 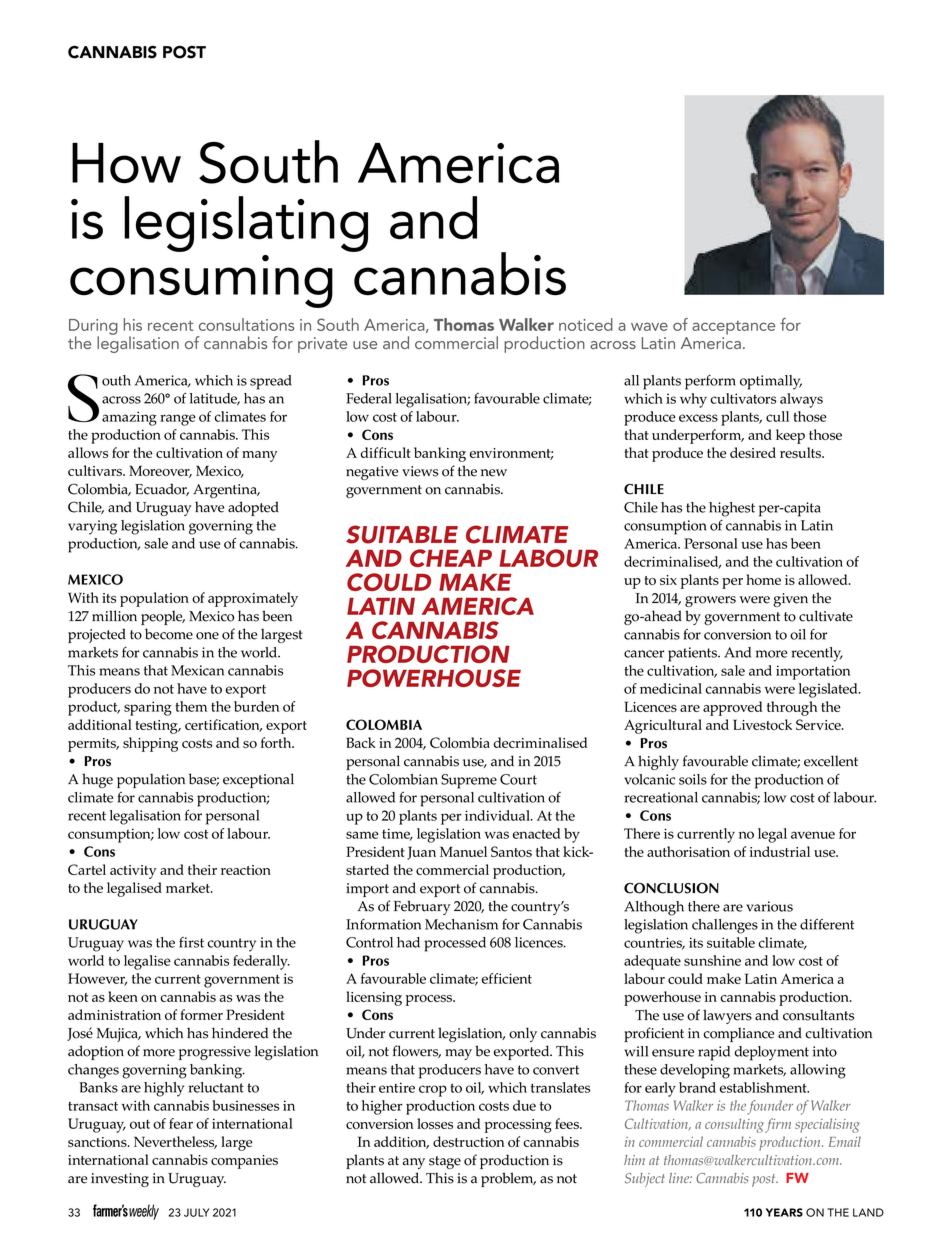 I want to click on Supreme, so click(x=469, y=781).
